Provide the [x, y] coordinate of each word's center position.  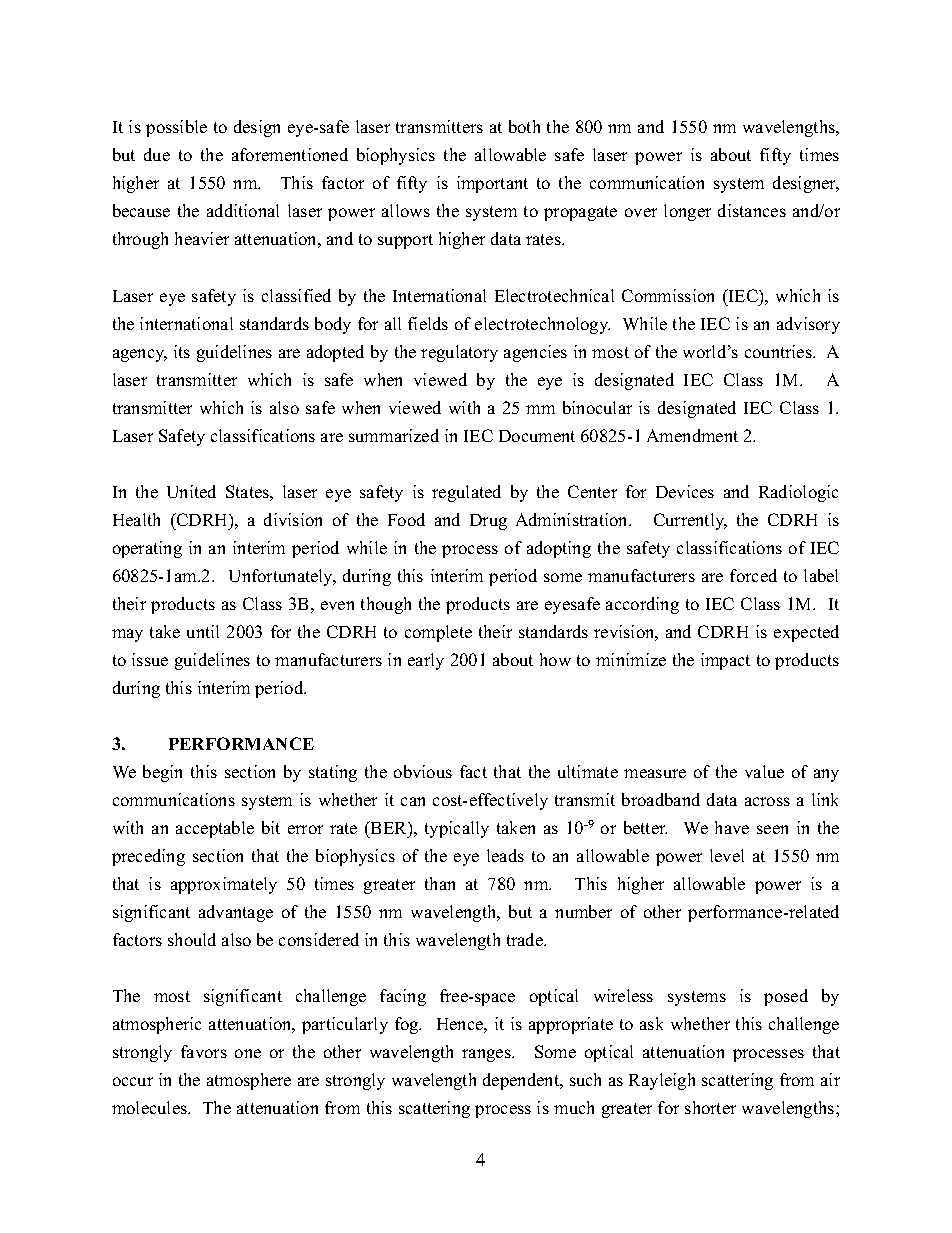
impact [725, 661]
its [182, 351]
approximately [224, 885]
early [426, 661]
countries [779, 351]
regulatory [459, 353]
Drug [488, 522]
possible [176, 128]
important [492, 184]
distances [752, 210]
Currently [690, 521]
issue [150, 659]
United [191, 491]
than [440, 883]
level [727, 855]
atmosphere [249, 1081]
